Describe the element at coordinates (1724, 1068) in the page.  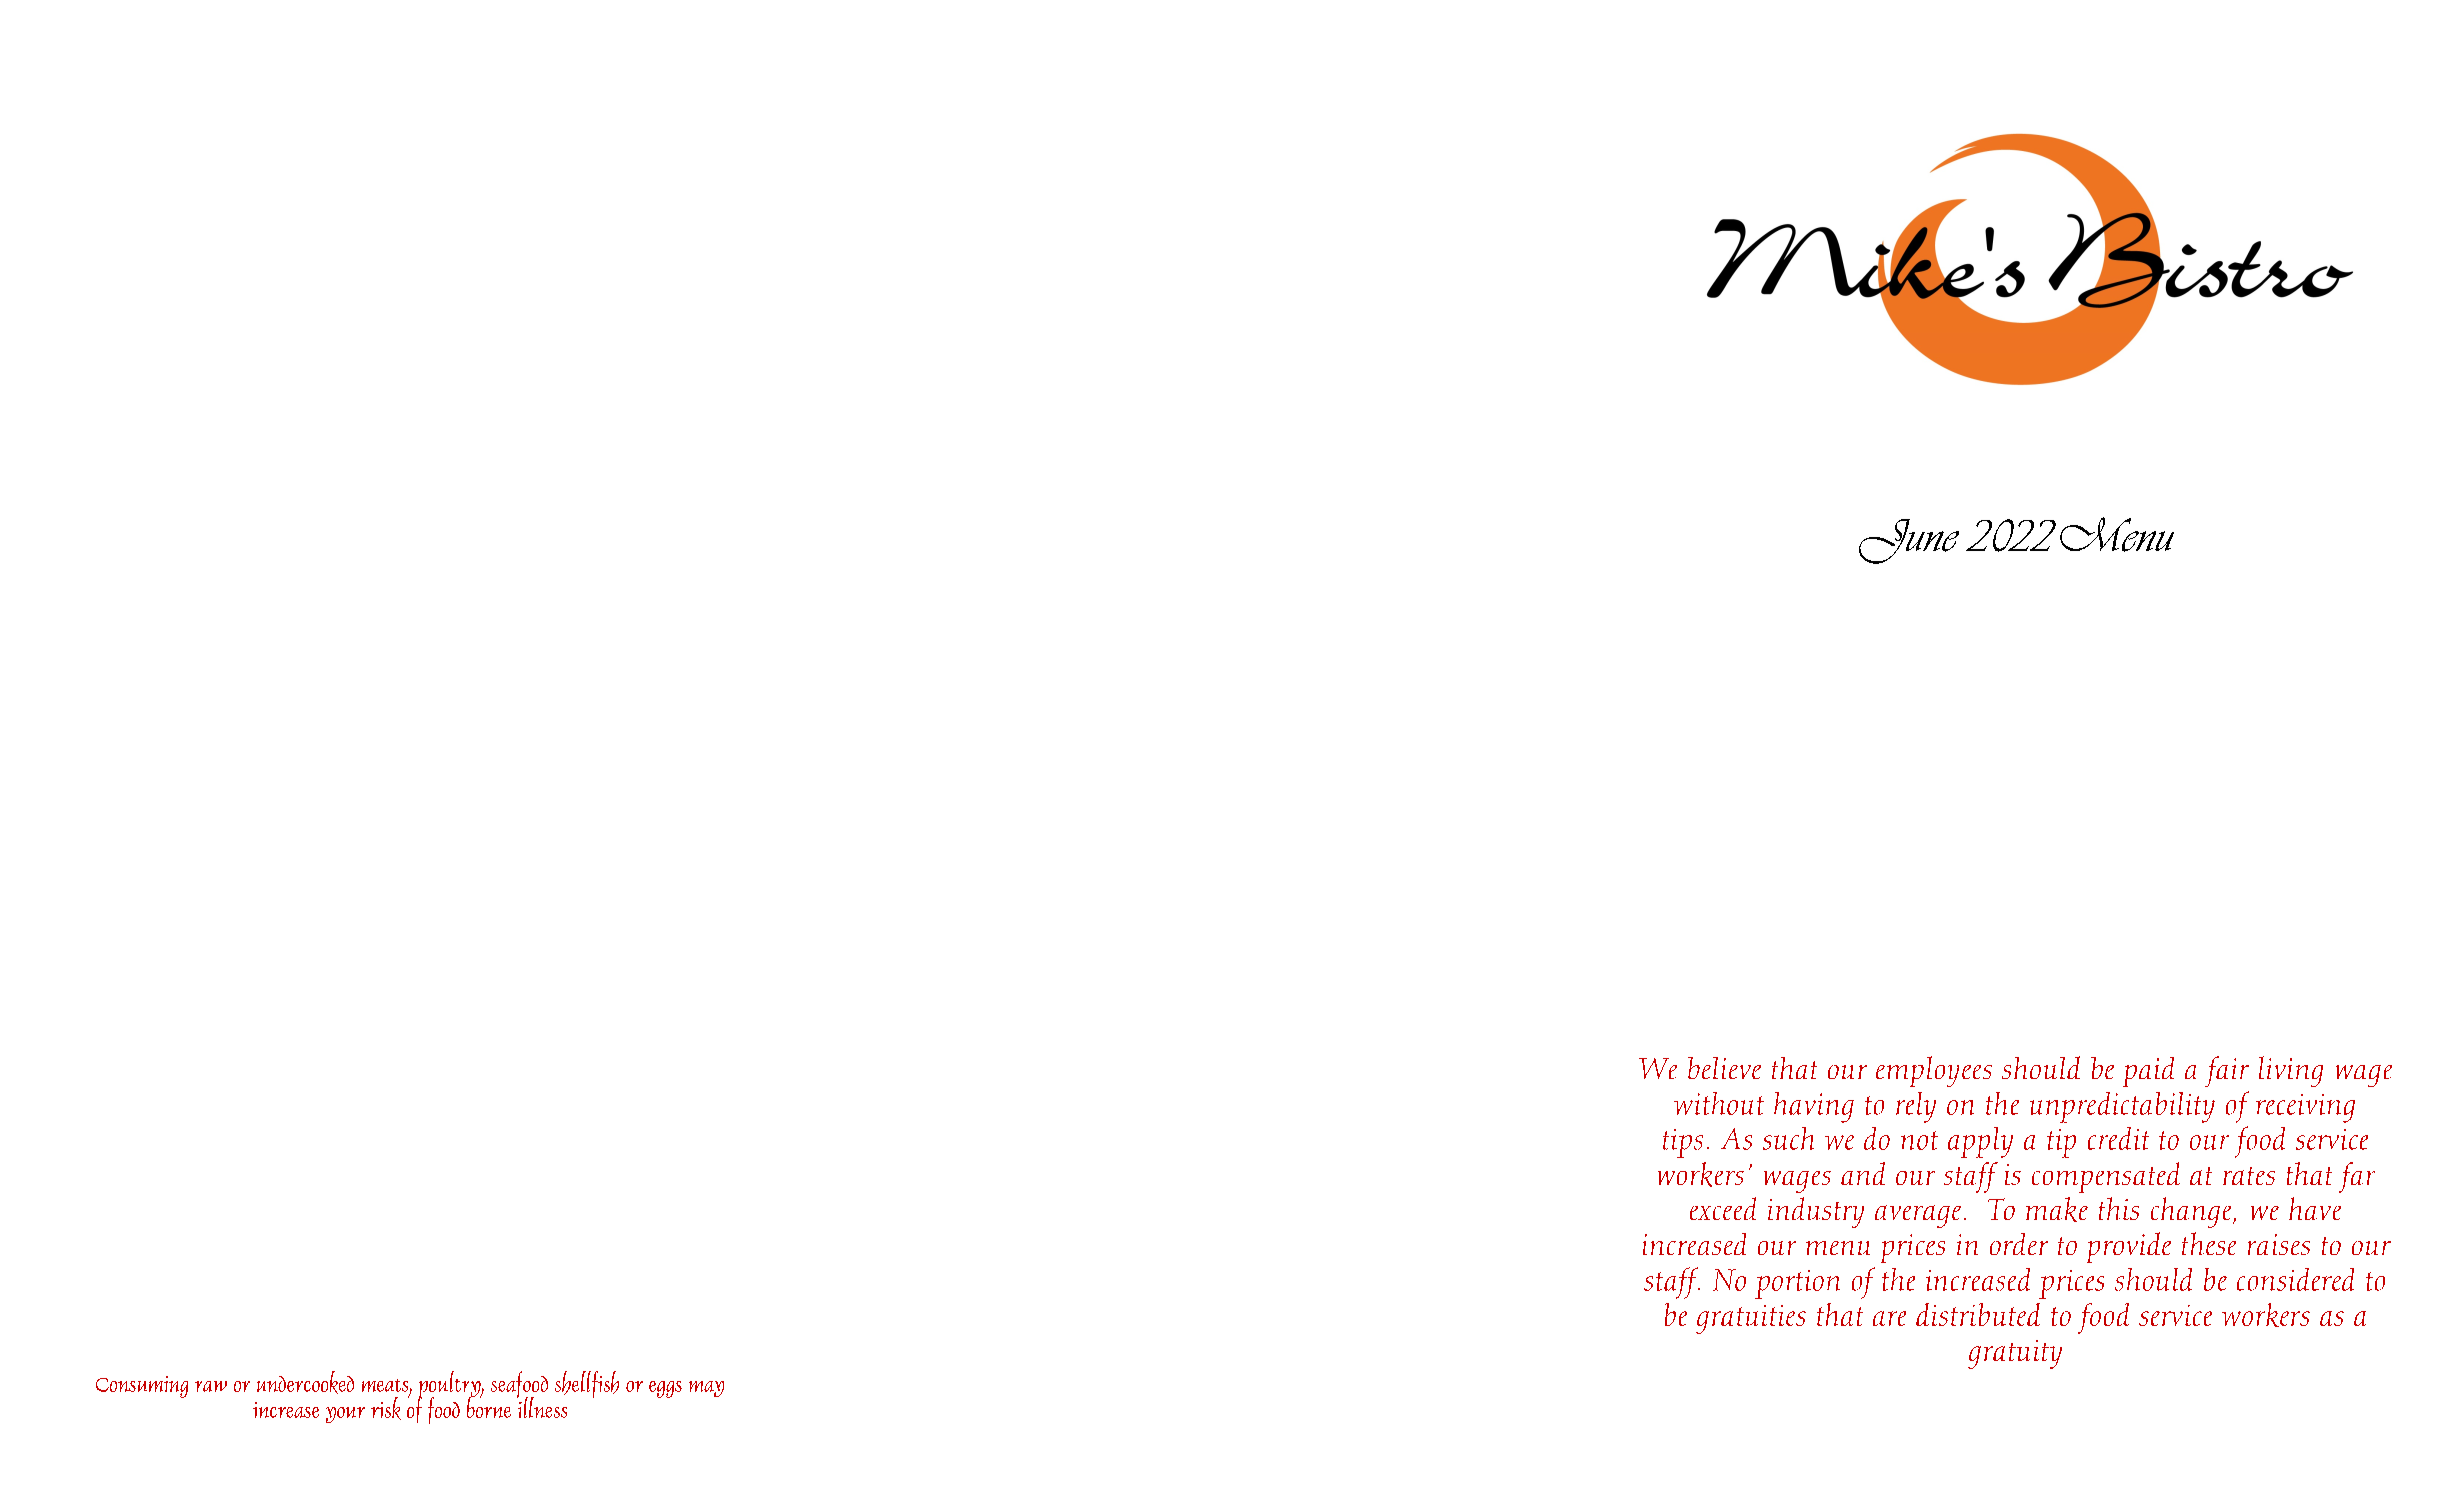
I see `believe` at that location.
